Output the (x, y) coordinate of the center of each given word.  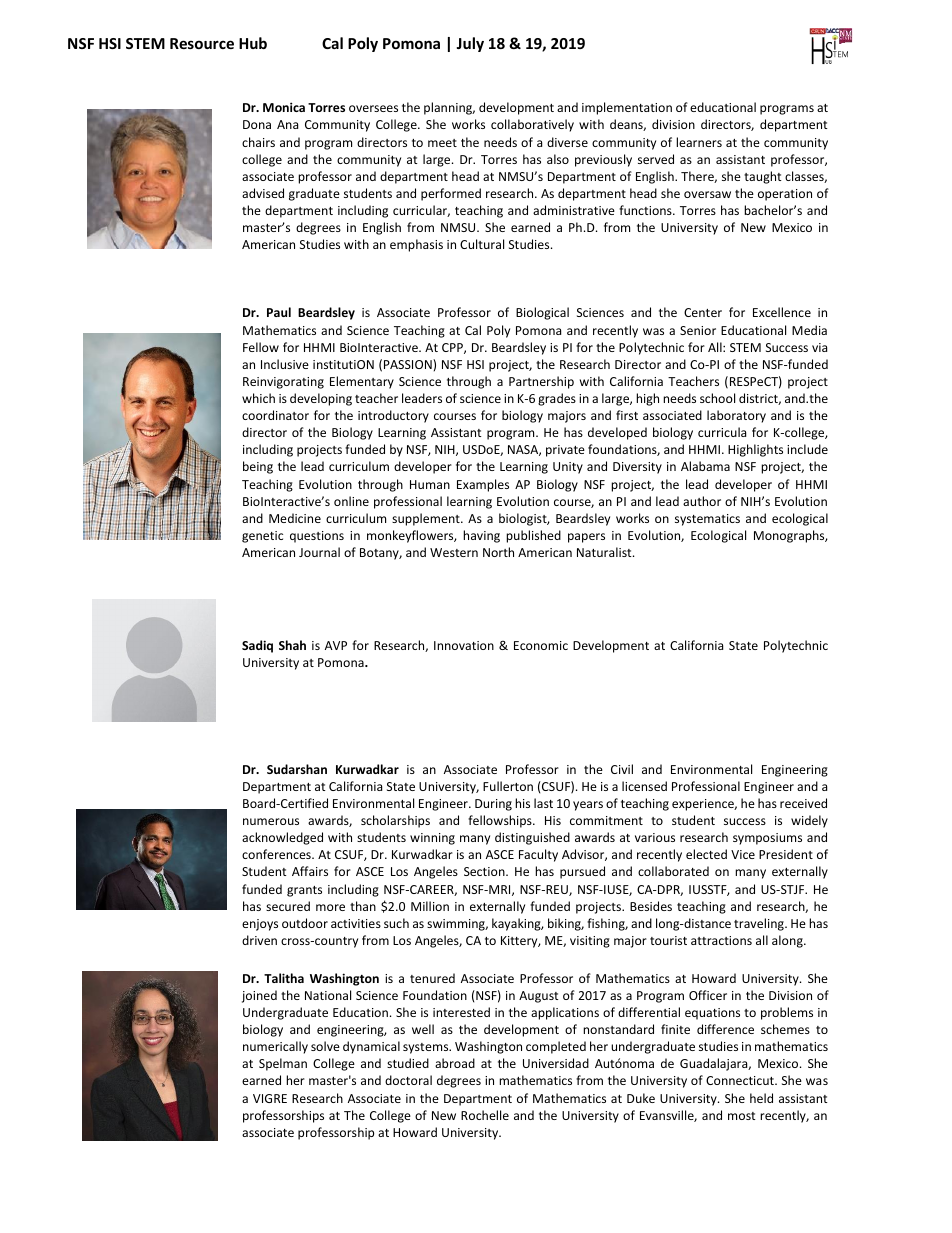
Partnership (541, 382)
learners (699, 142)
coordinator (275, 415)
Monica (284, 107)
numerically (275, 1047)
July (470, 44)
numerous (271, 821)
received (803, 803)
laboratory (736, 416)
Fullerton (508, 786)
